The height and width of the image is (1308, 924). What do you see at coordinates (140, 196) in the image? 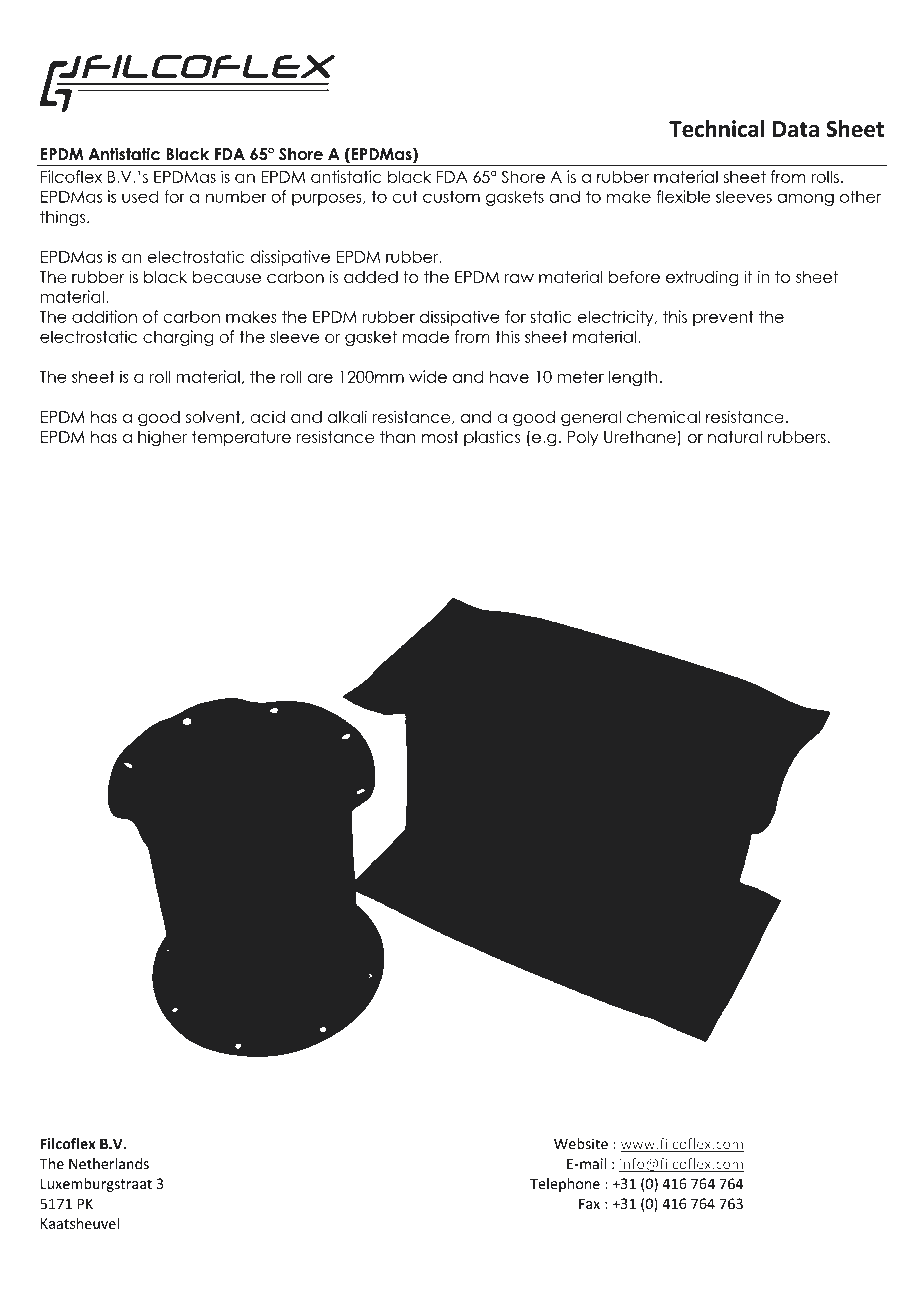
I see `used` at bounding box center [140, 196].
